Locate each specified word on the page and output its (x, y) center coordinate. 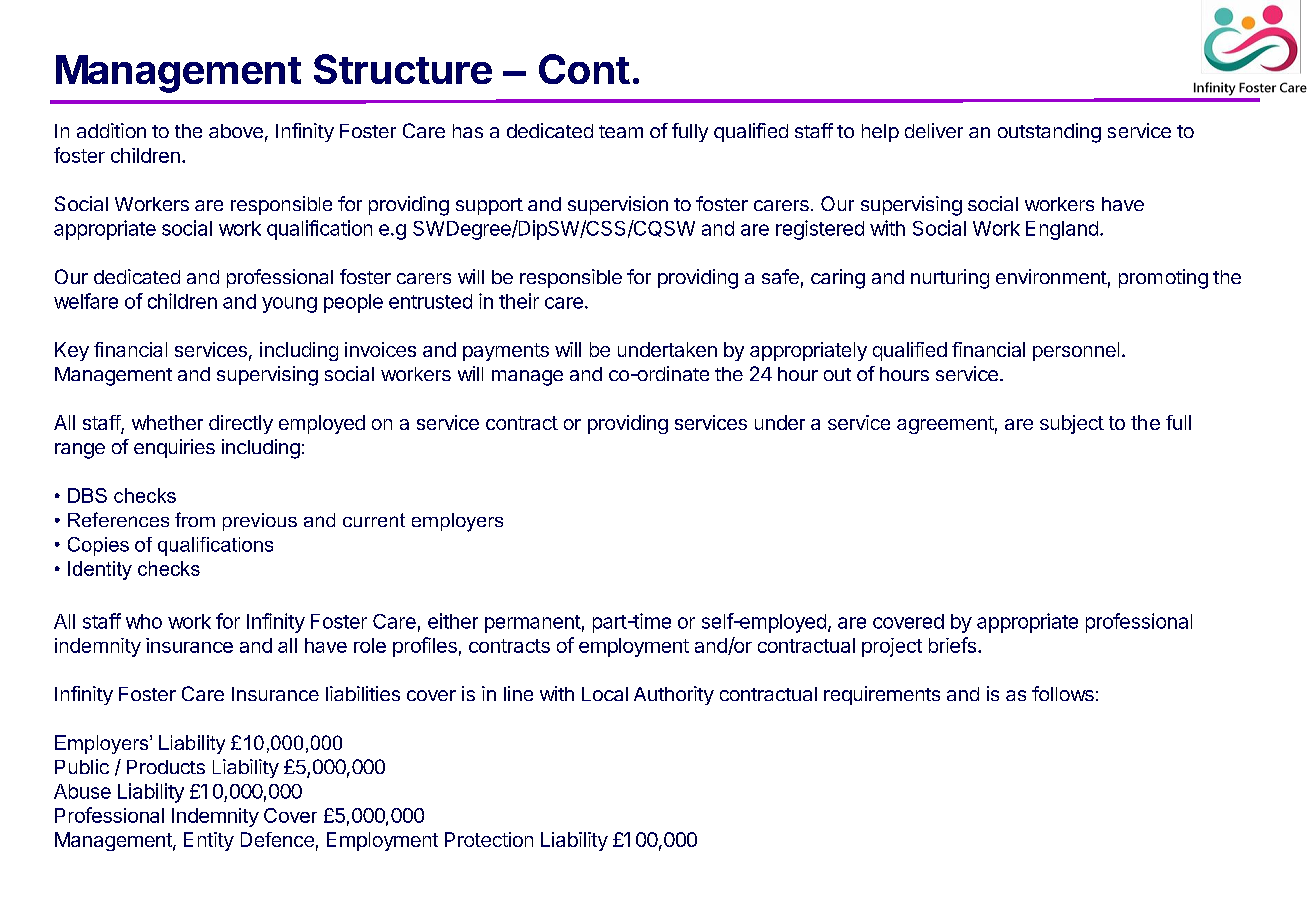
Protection (489, 839)
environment (1051, 276)
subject (1072, 424)
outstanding (1049, 133)
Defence (277, 839)
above (236, 131)
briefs (952, 645)
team (621, 131)
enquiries (174, 448)
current (374, 520)
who (144, 621)
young (289, 305)
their (519, 301)
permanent (533, 624)
